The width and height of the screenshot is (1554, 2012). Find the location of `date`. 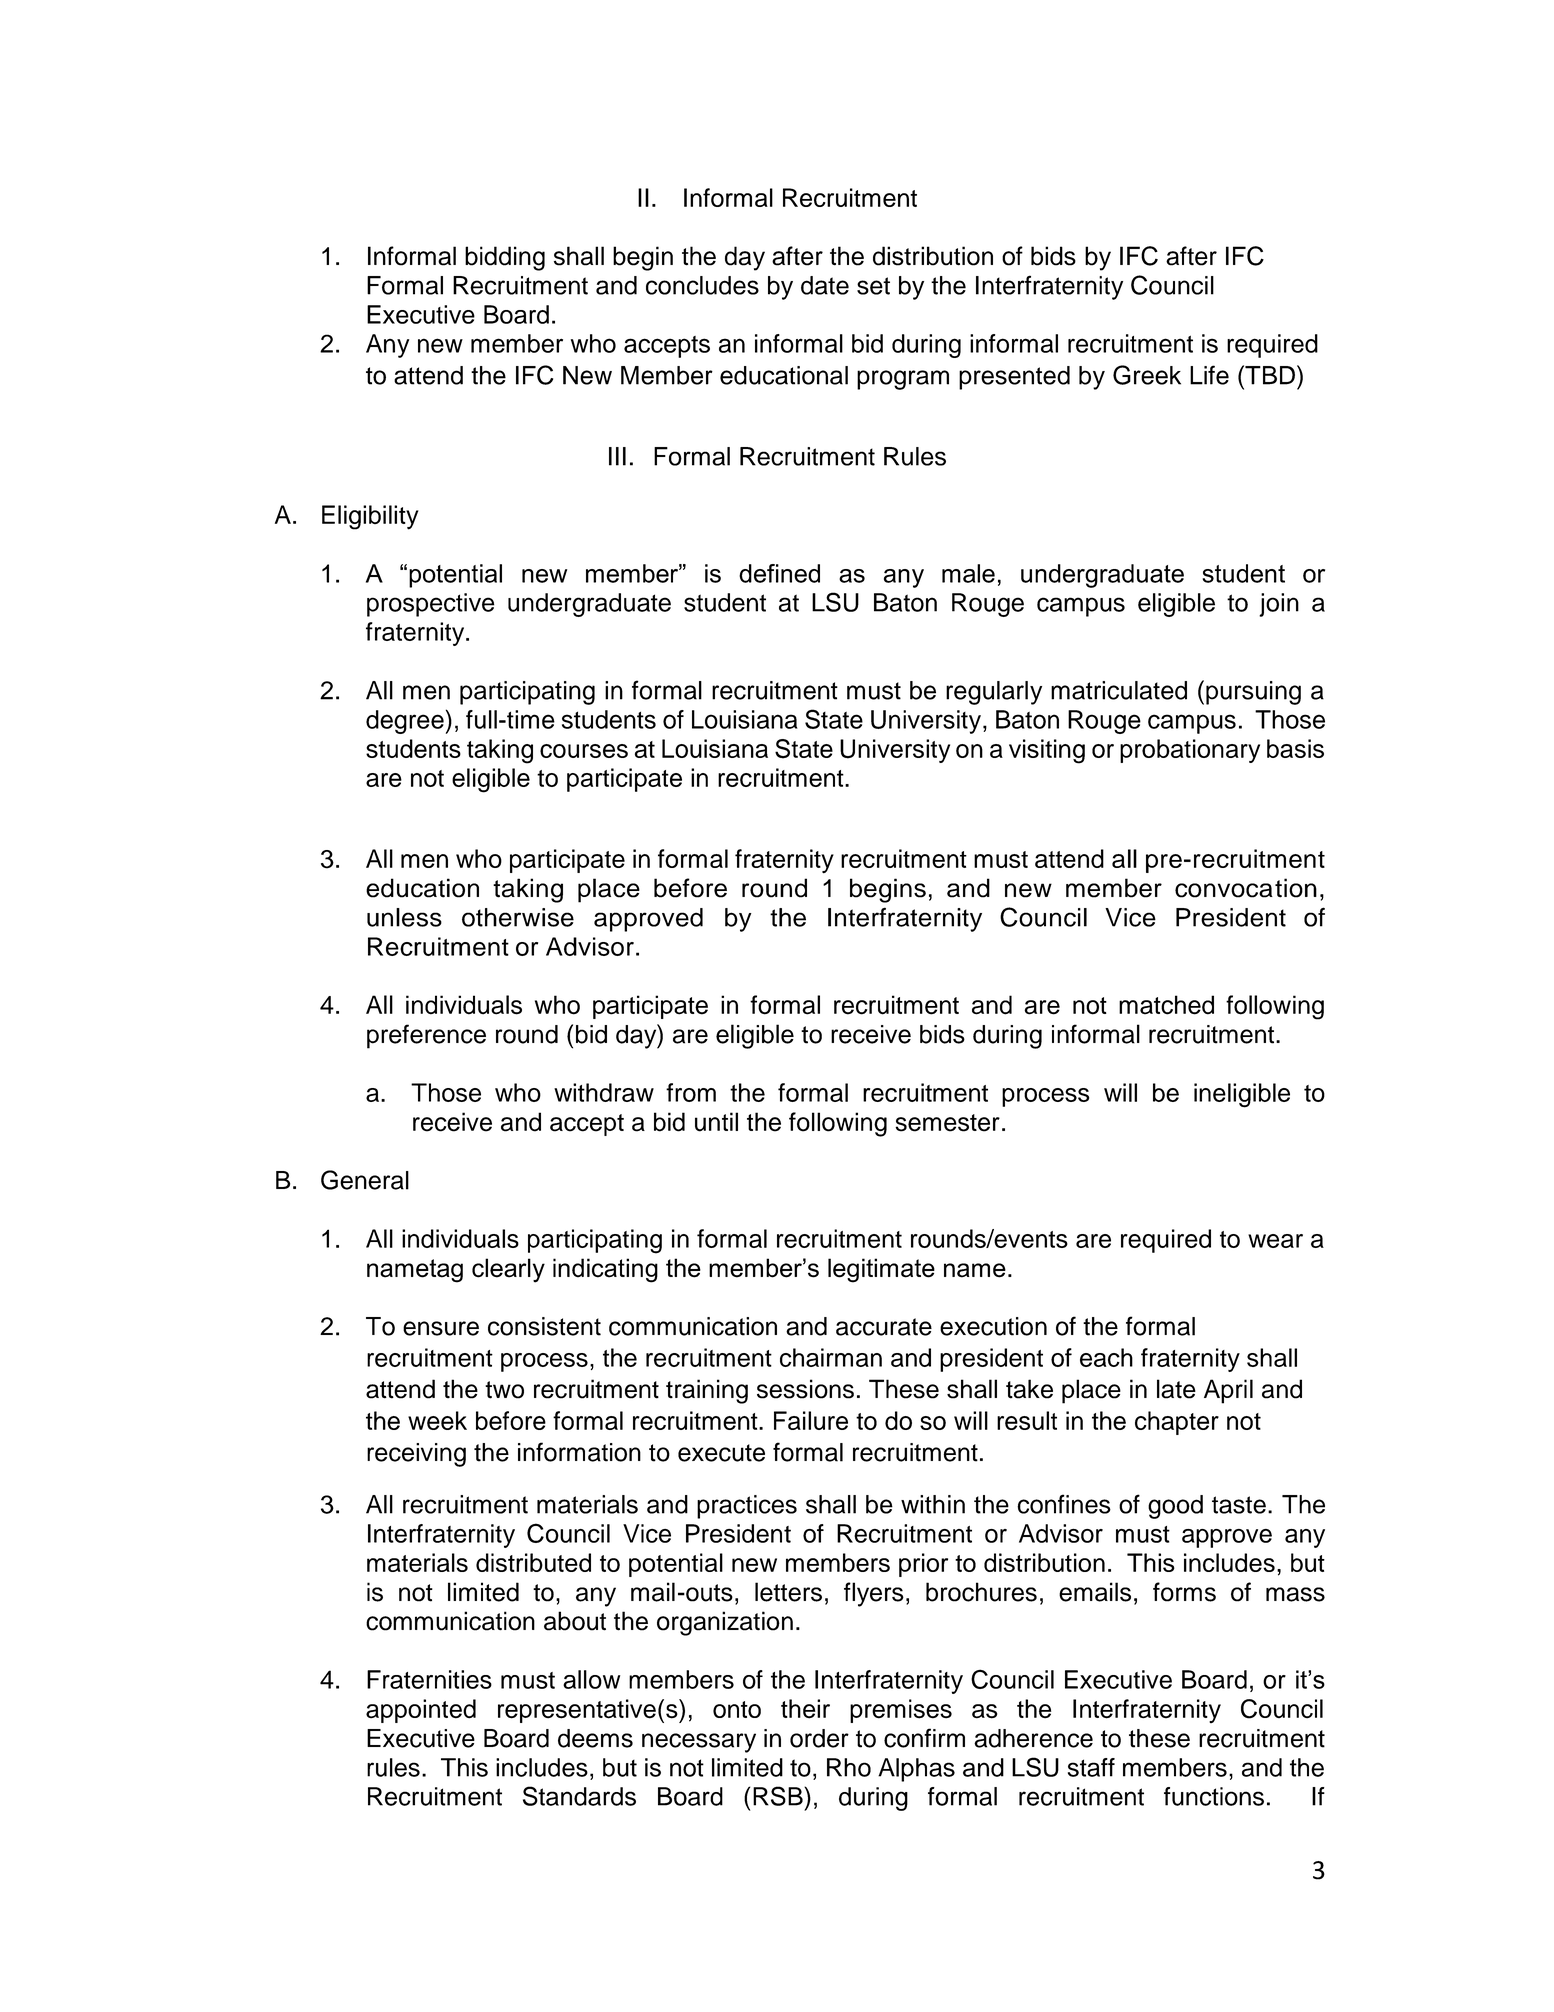

date is located at coordinates (825, 285).
